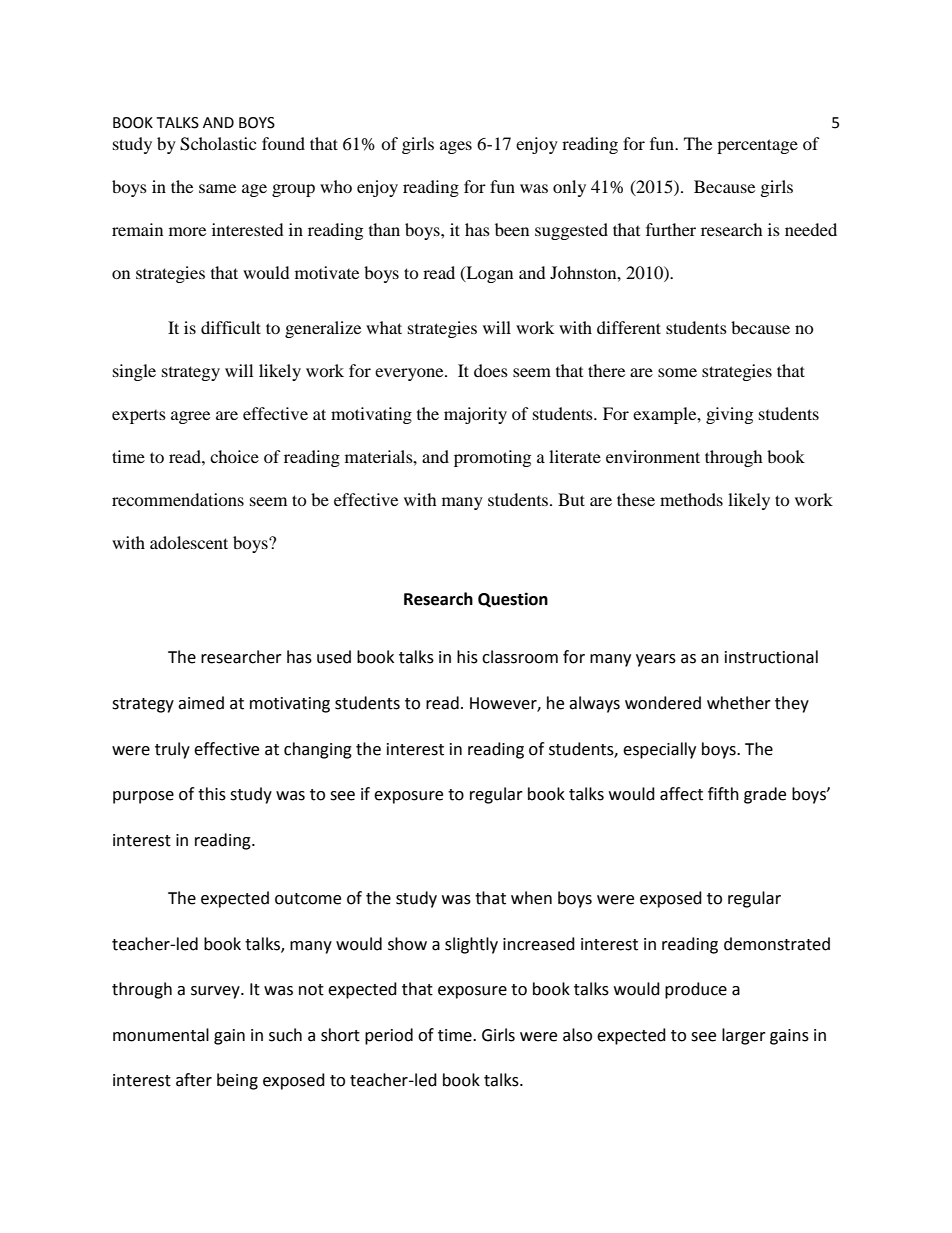  I want to click on ages, so click(456, 147).
